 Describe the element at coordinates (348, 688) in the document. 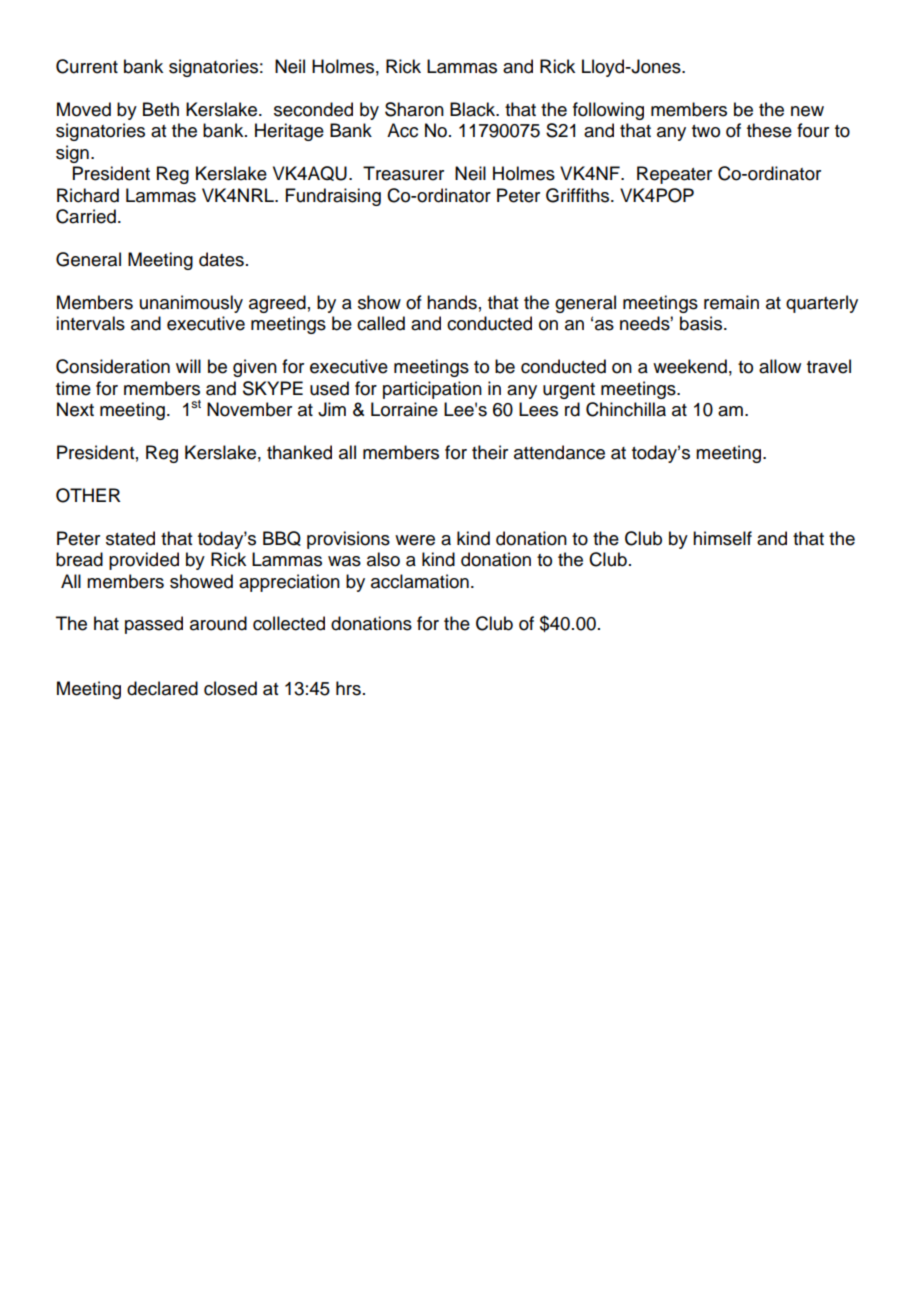

I see `hrs` at that location.
